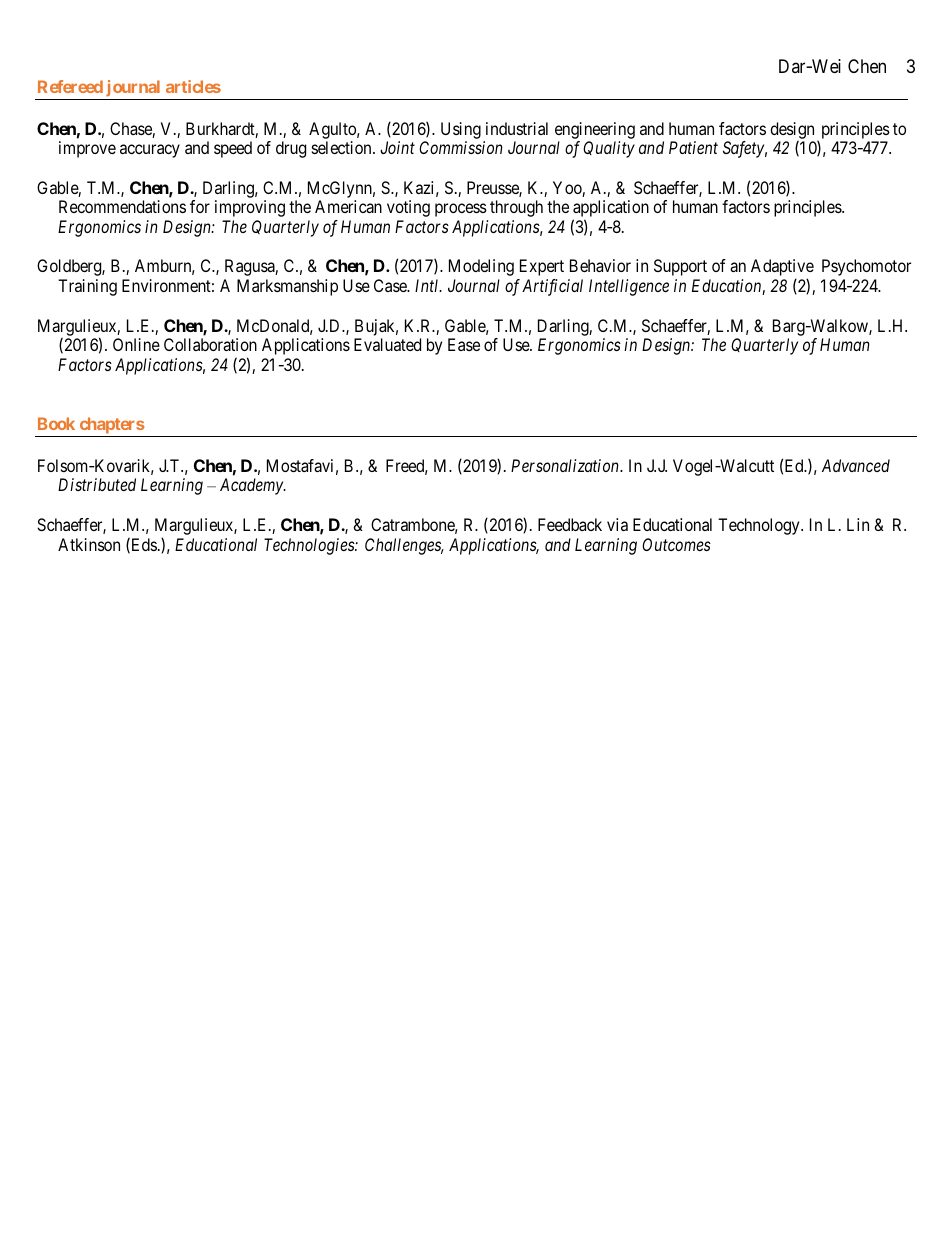  I want to click on Using, so click(461, 130).
